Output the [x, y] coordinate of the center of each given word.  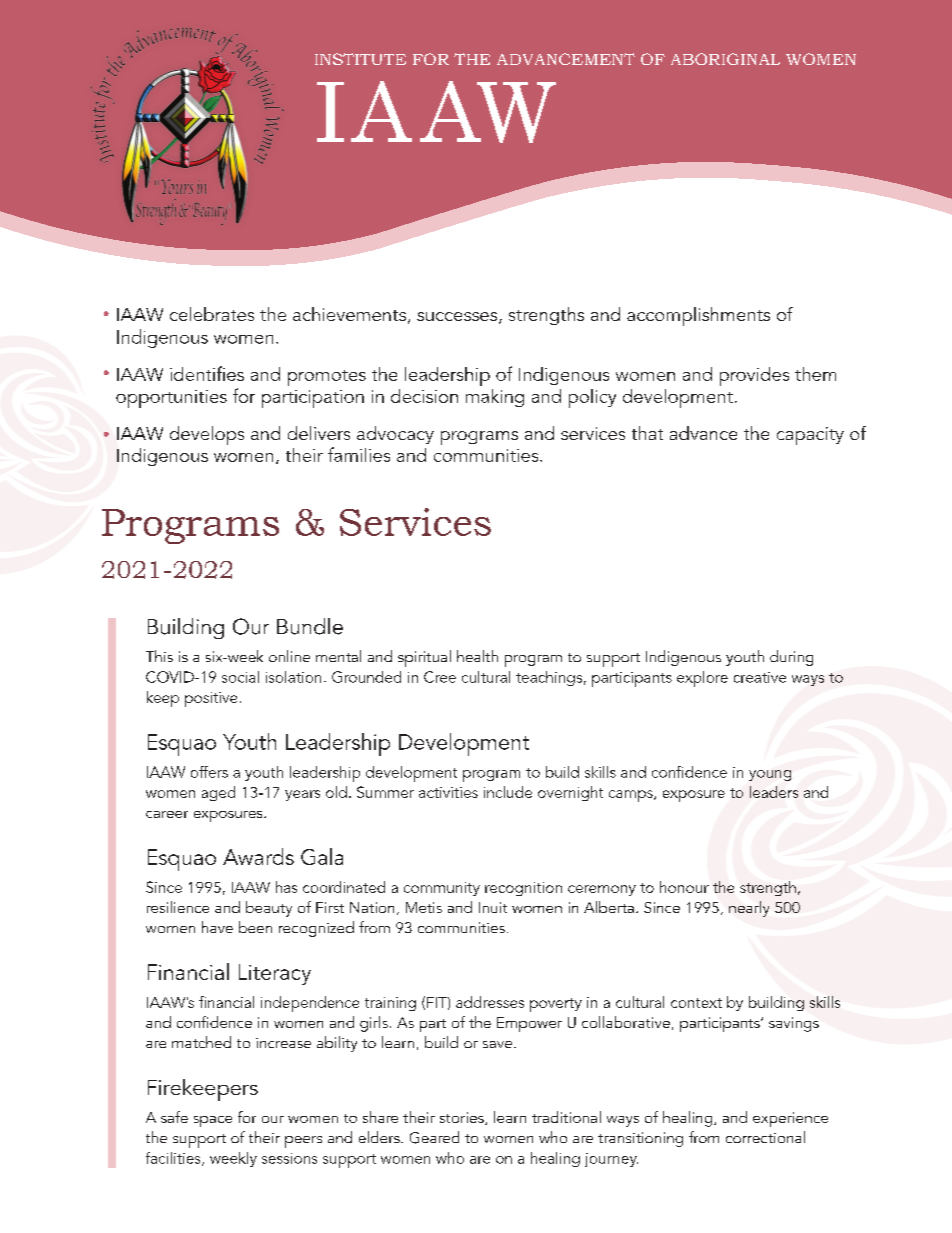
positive [211, 699]
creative [760, 677]
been [255, 927]
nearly [749, 909]
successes [458, 318]
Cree [440, 677]
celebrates [212, 314]
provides [754, 376]
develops [207, 435]
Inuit [493, 907]
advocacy [395, 435]
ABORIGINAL [725, 59]
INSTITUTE [360, 59]
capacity [810, 436]
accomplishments [698, 316]
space [213, 1121]
